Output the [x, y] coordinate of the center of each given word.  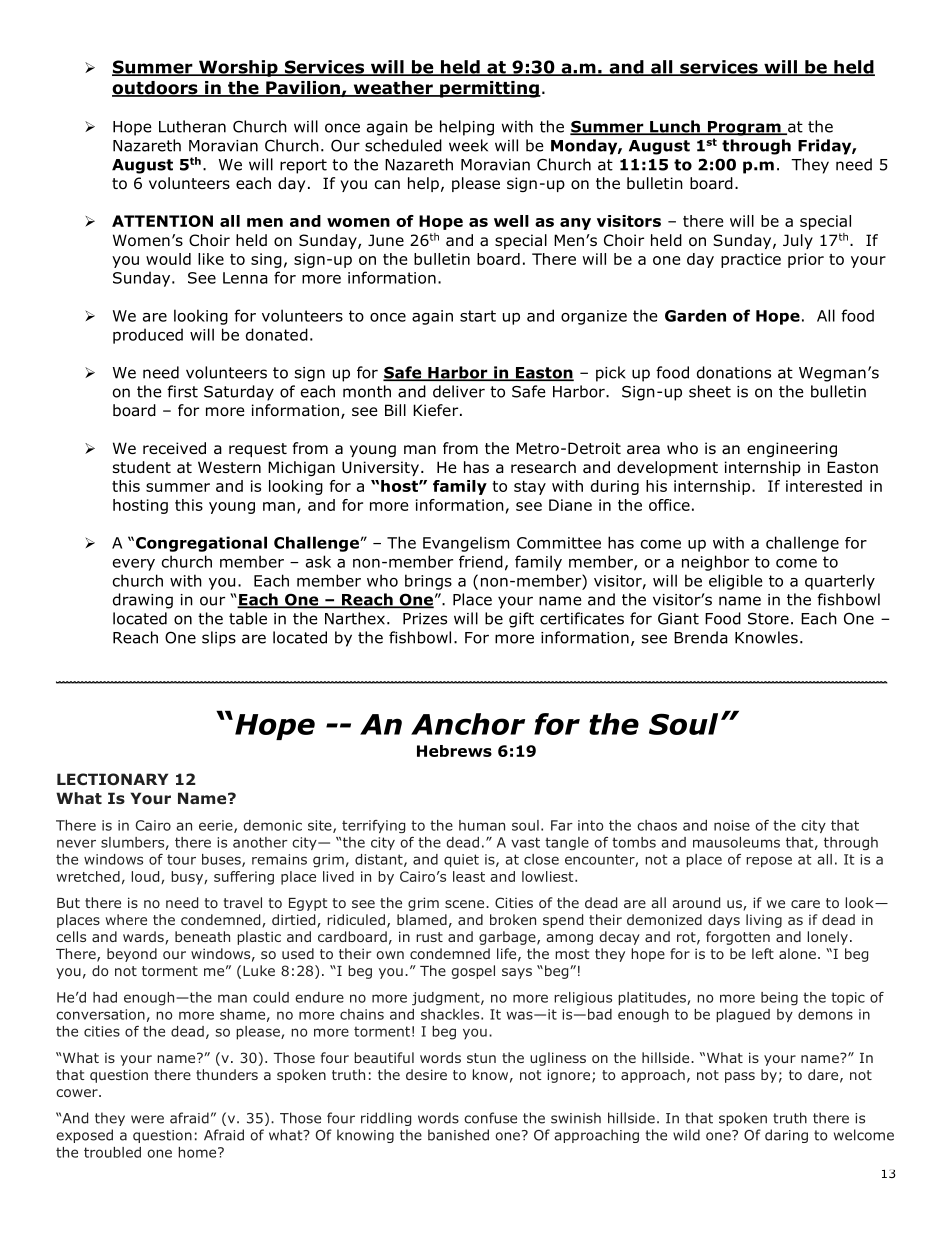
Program [744, 128]
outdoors [156, 89]
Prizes [425, 619]
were [147, 1119]
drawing [143, 601]
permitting [489, 89]
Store [768, 619]
